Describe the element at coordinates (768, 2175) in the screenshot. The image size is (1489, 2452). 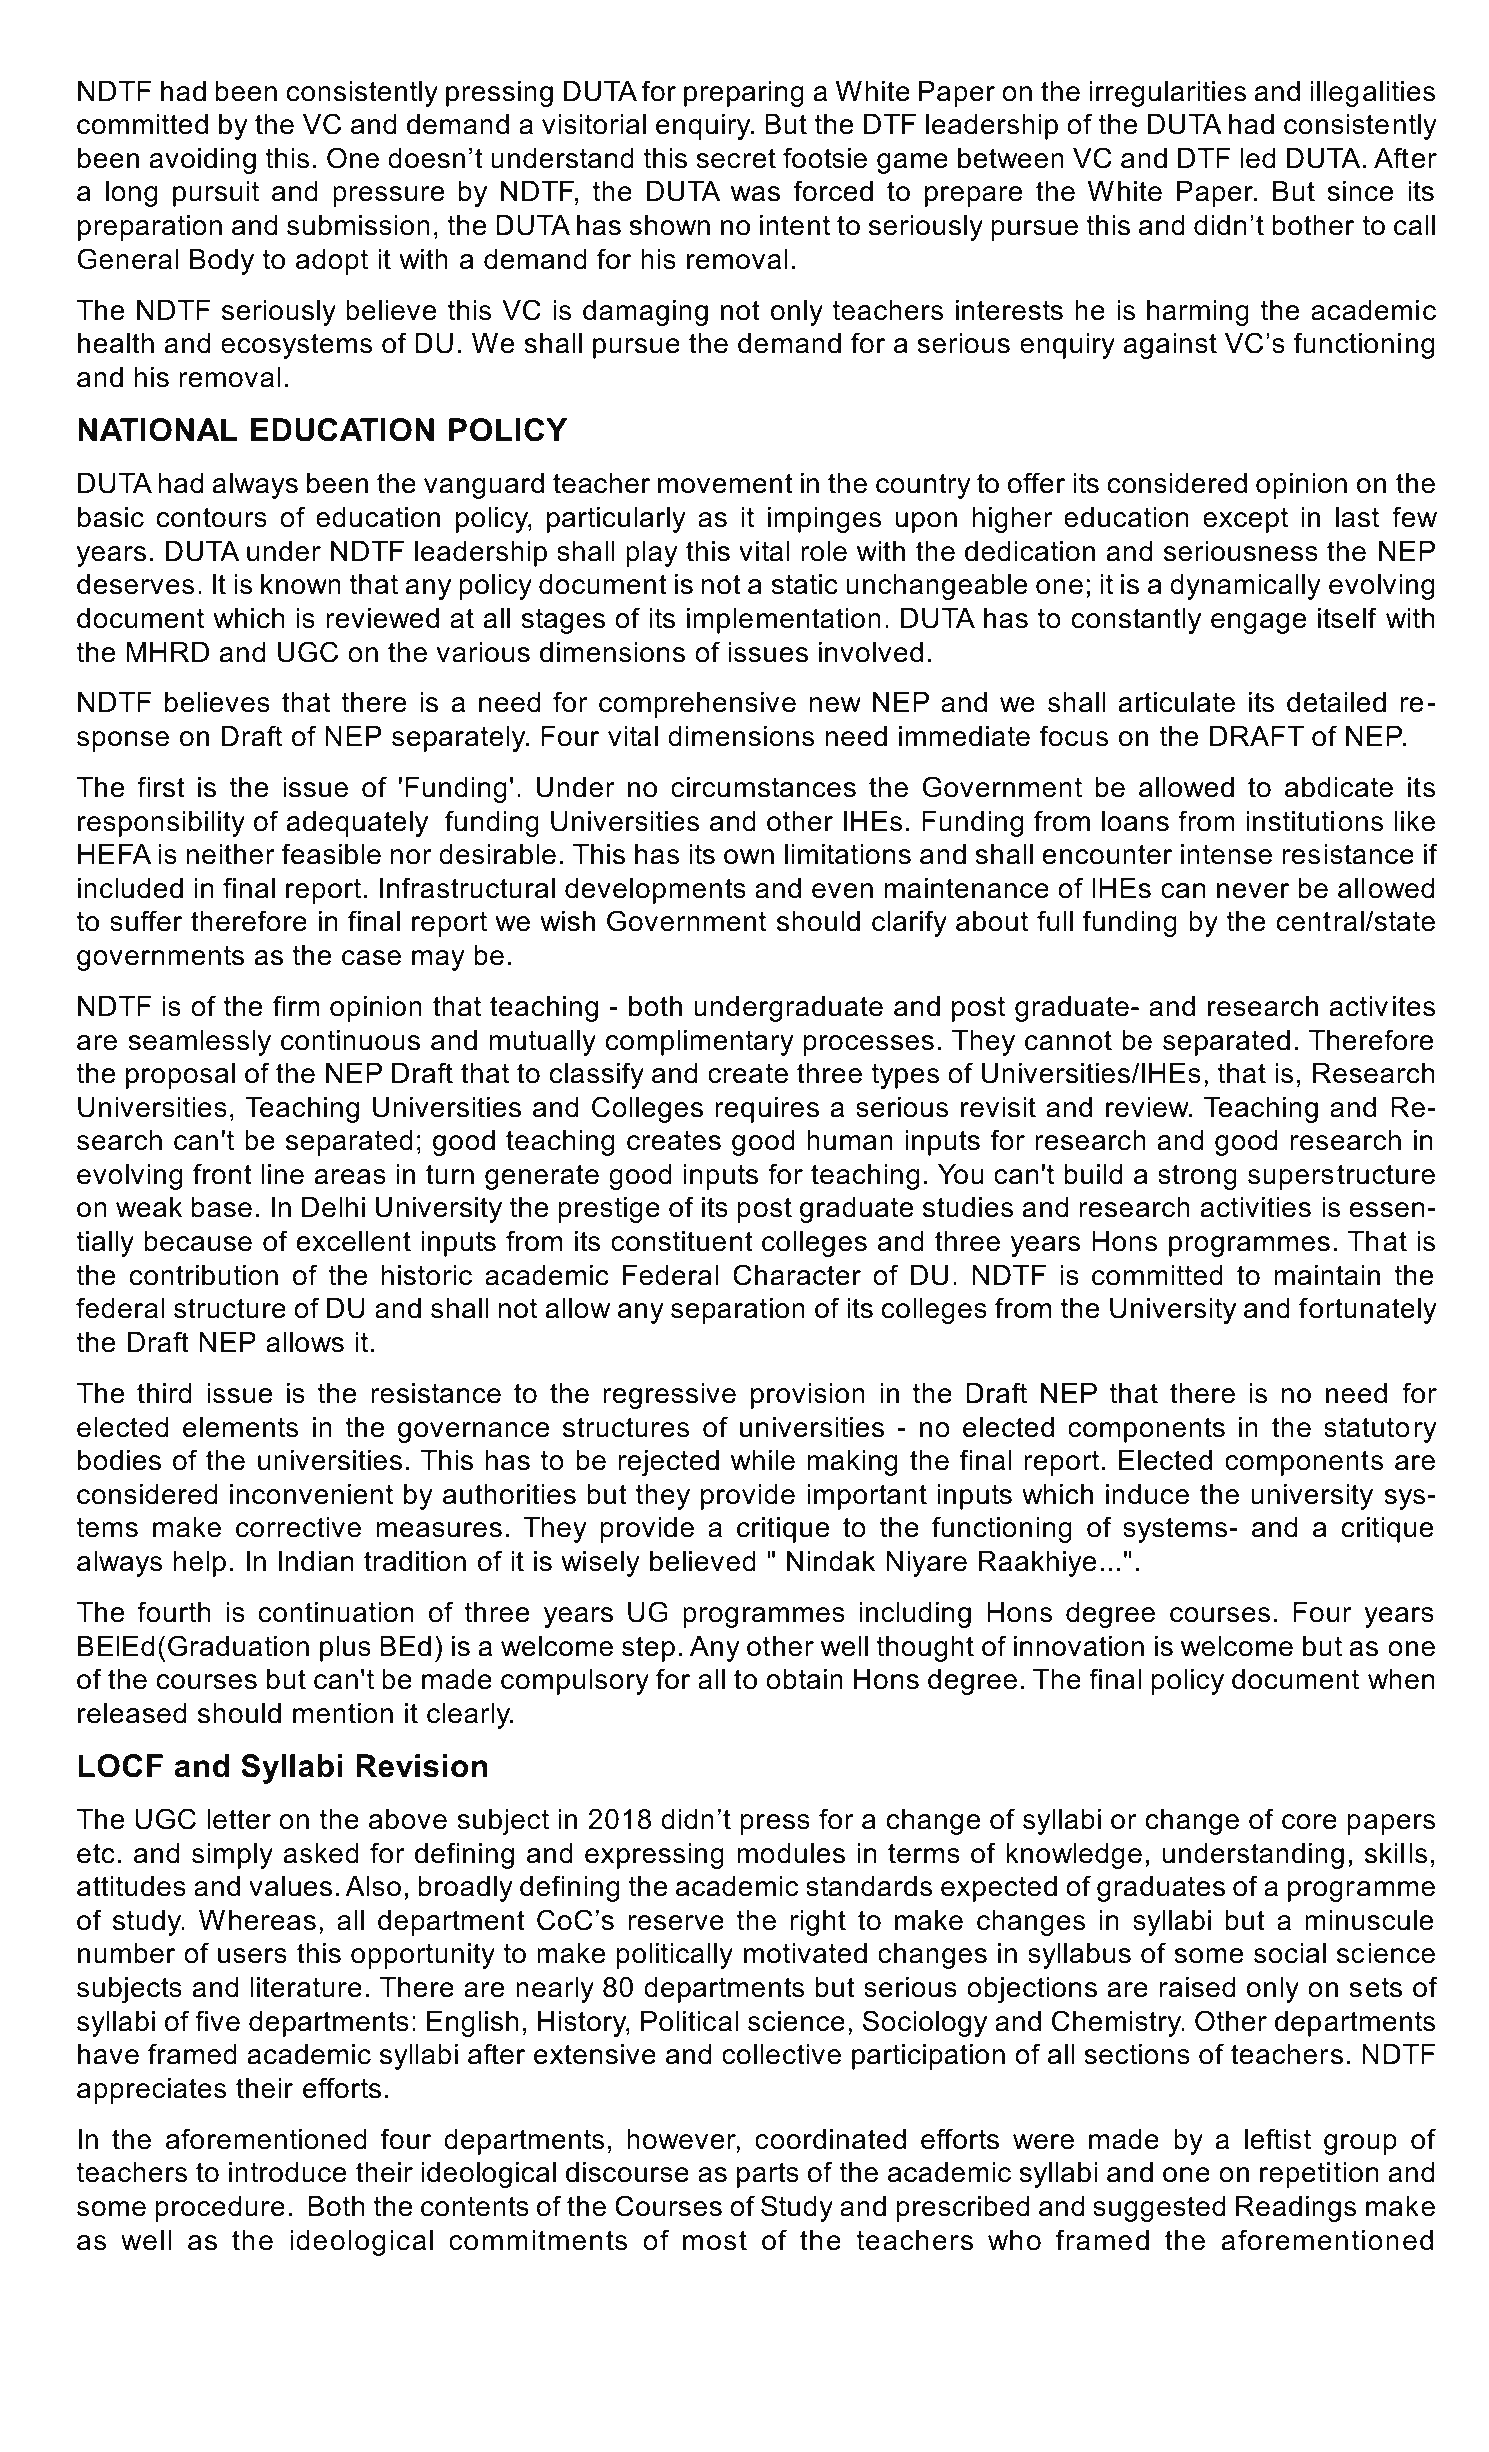
I see `parts` at that location.
